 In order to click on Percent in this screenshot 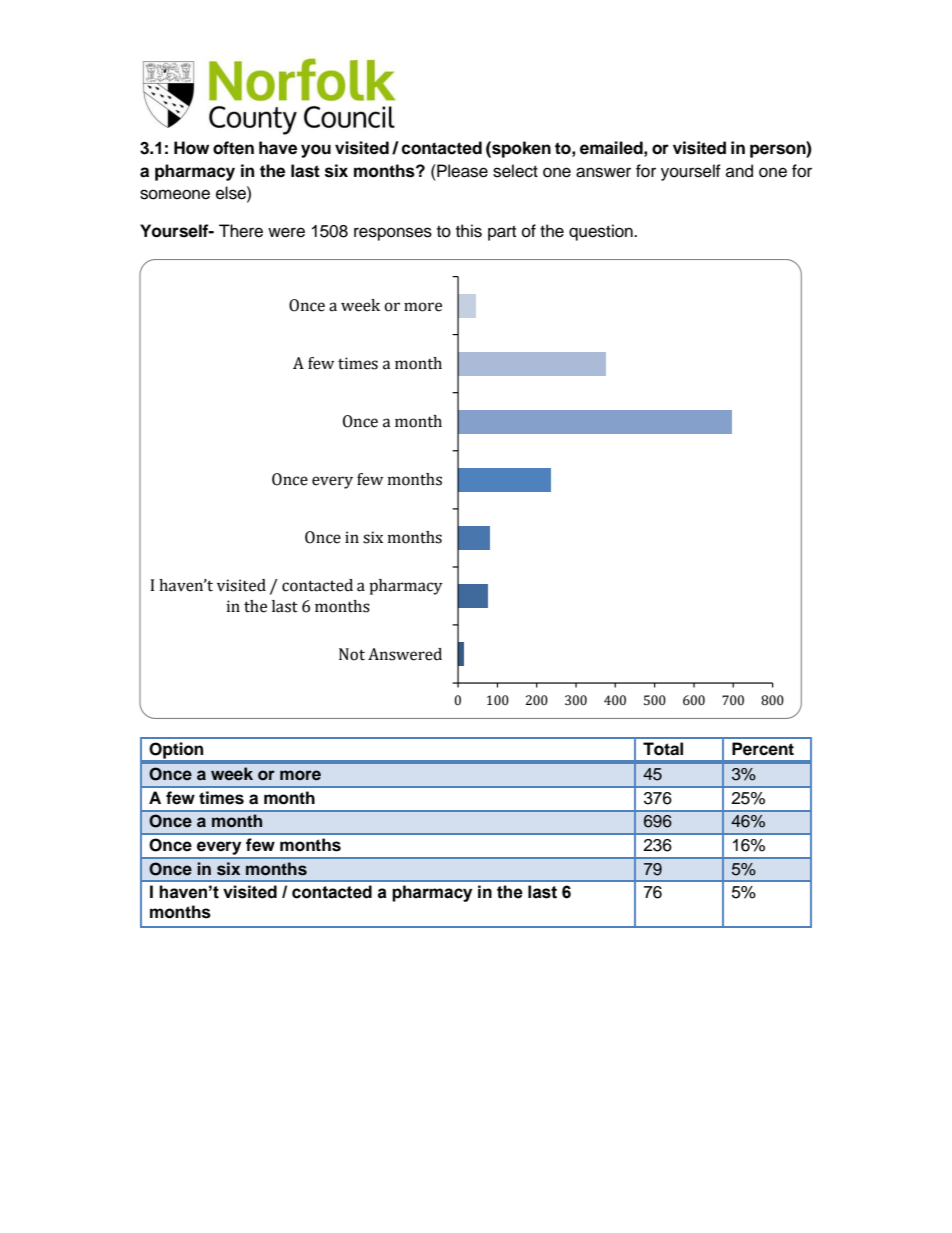, I will do `click(763, 749)`.
